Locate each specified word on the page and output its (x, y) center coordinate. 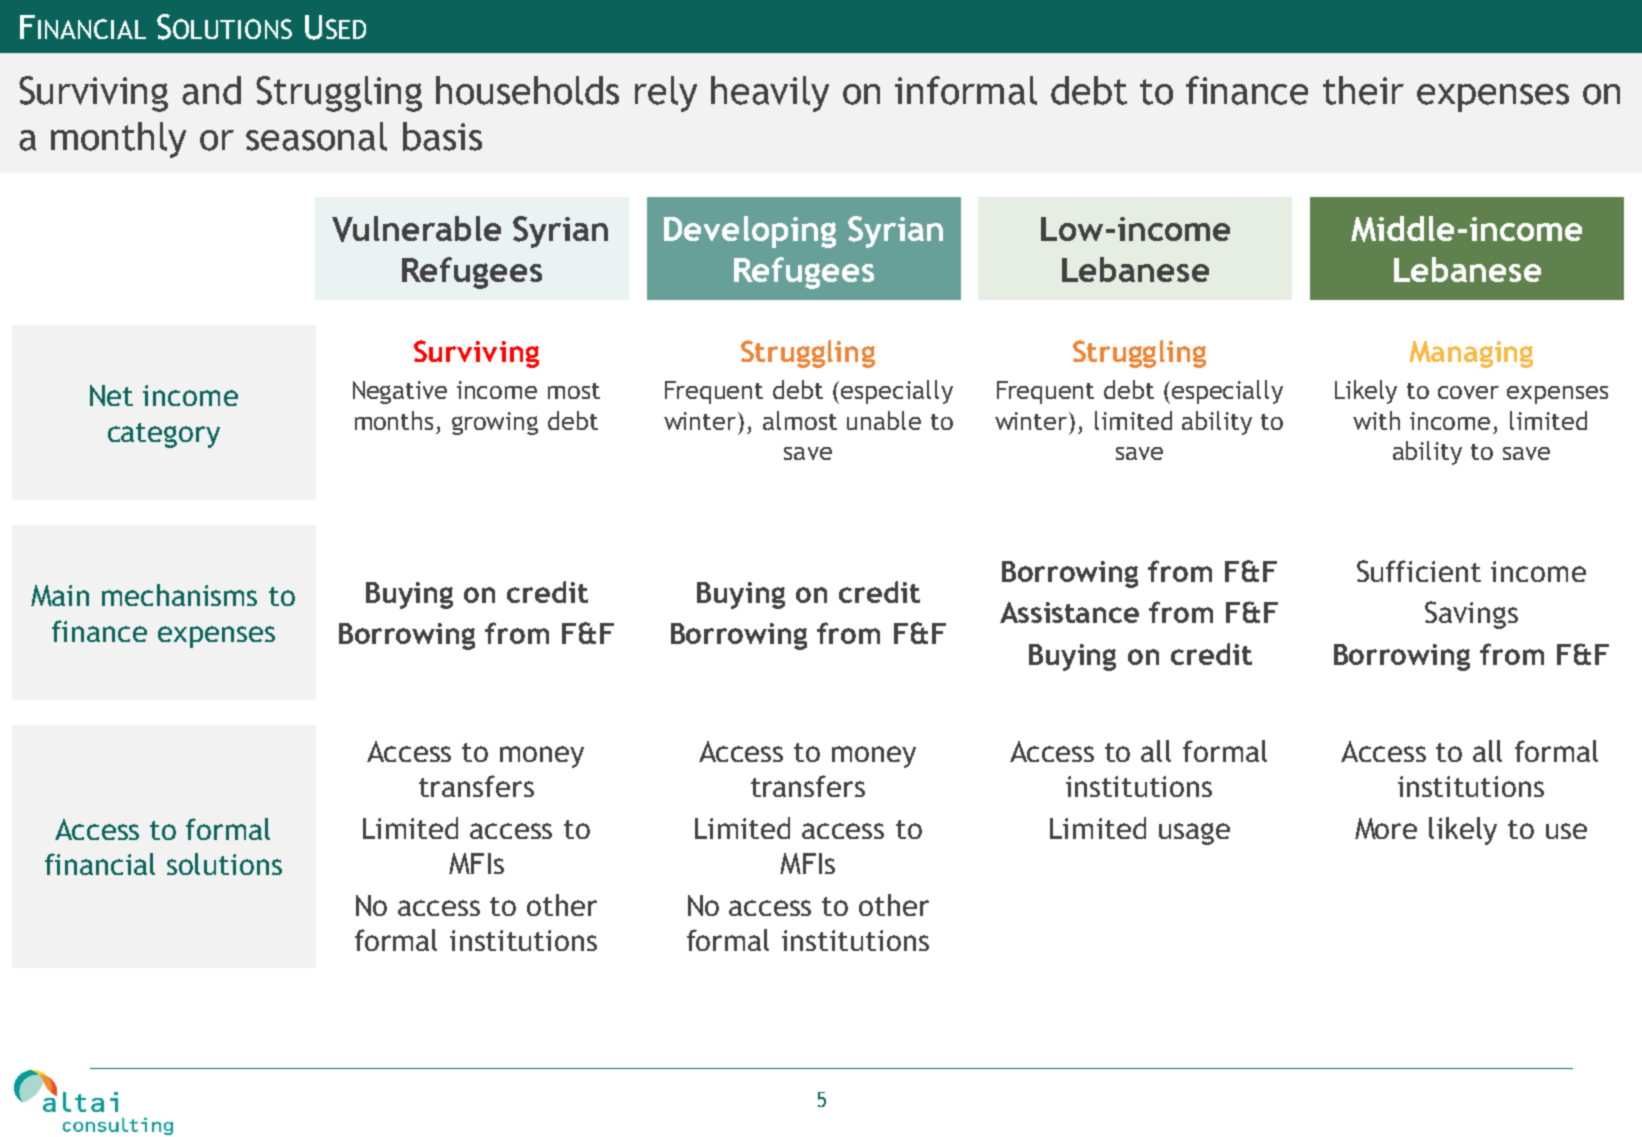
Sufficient (1419, 571)
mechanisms (179, 595)
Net (111, 395)
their (1363, 90)
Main (60, 595)
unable (884, 420)
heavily (770, 94)
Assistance (1069, 612)
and (211, 90)
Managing (1471, 354)
